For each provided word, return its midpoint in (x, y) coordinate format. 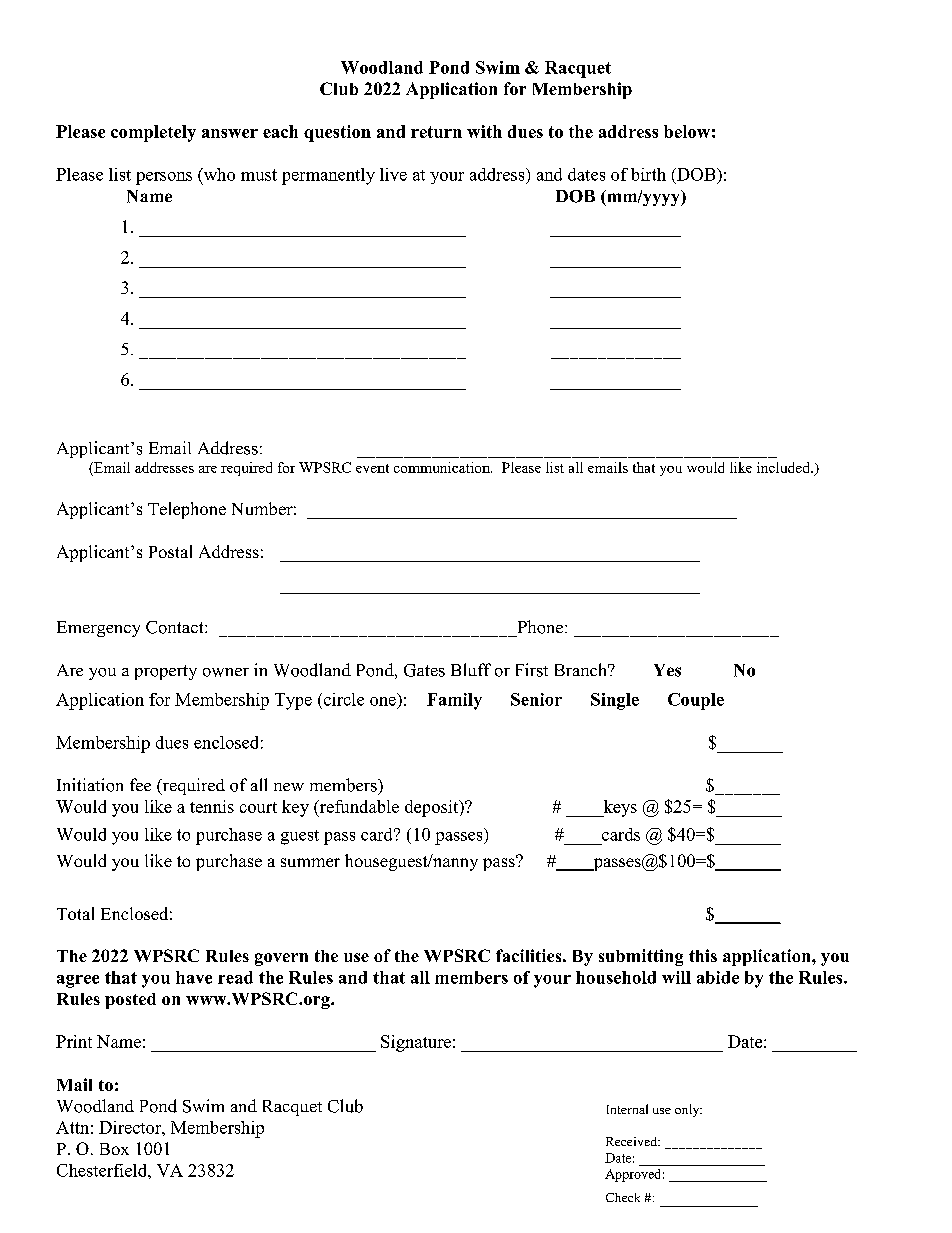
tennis (212, 806)
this (703, 955)
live (393, 174)
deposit (433, 808)
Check (623, 1197)
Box (114, 1149)
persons (164, 178)
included (785, 467)
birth (648, 174)
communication (443, 467)
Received (633, 1141)
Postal (170, 551)
